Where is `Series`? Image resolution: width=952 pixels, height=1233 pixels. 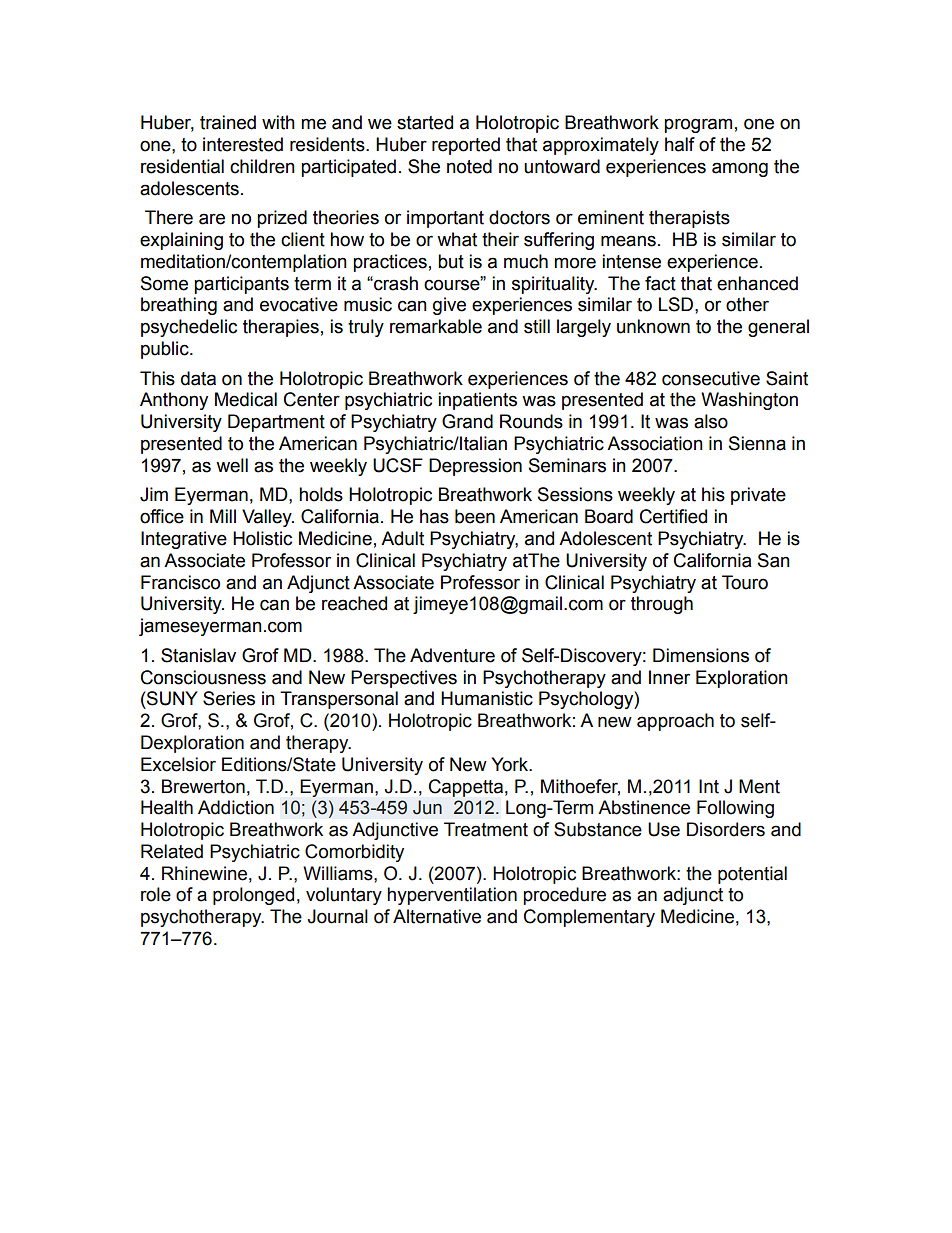 Series is located at coordinates (229, 698).
